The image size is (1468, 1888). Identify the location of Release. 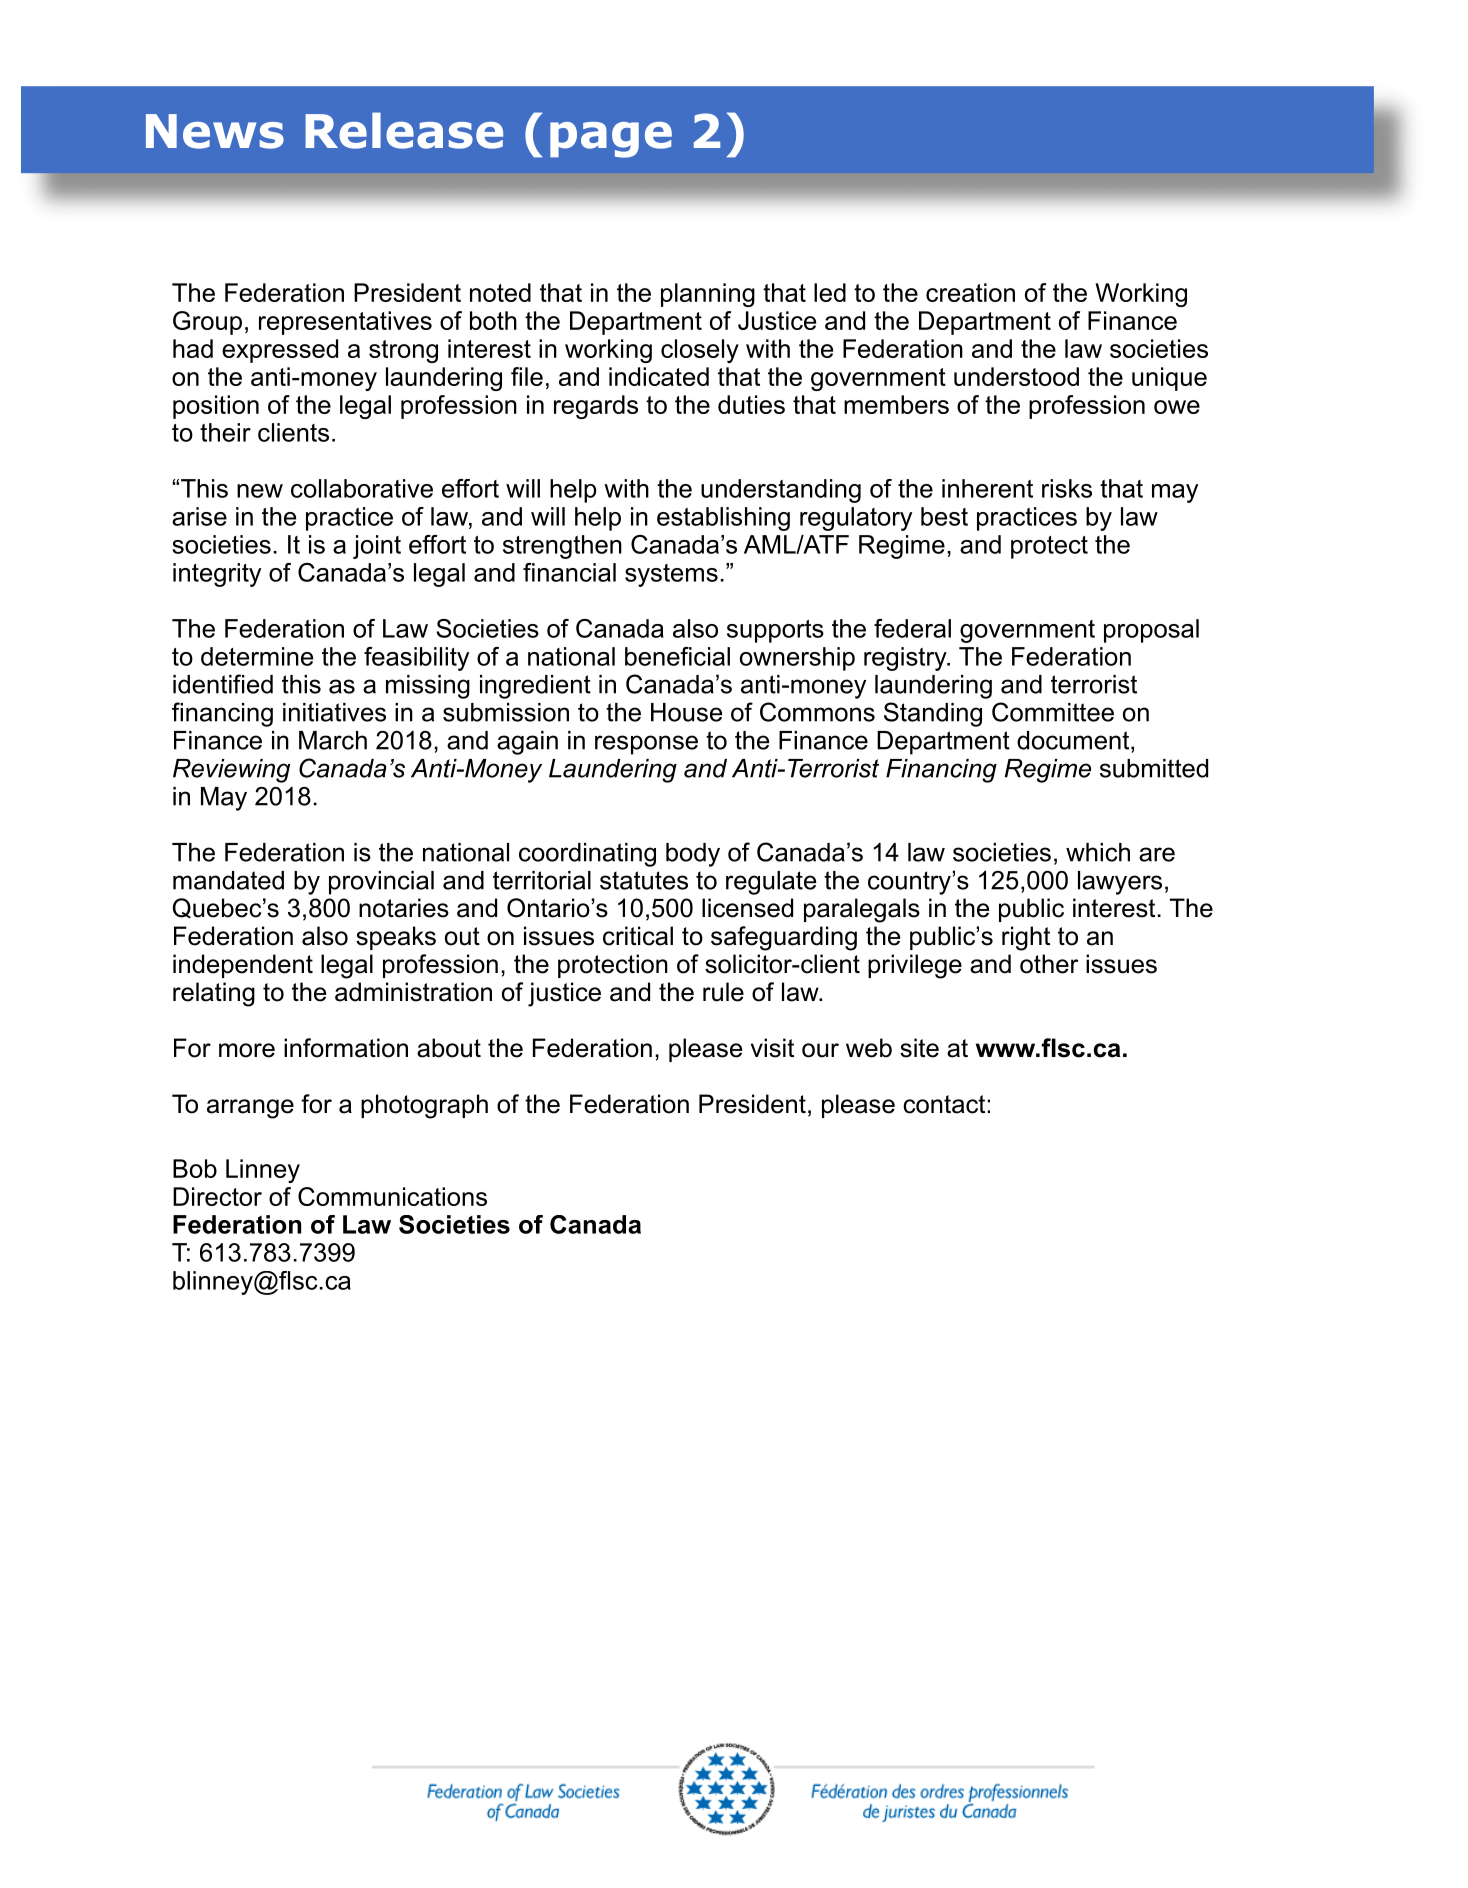
(404, 130).
